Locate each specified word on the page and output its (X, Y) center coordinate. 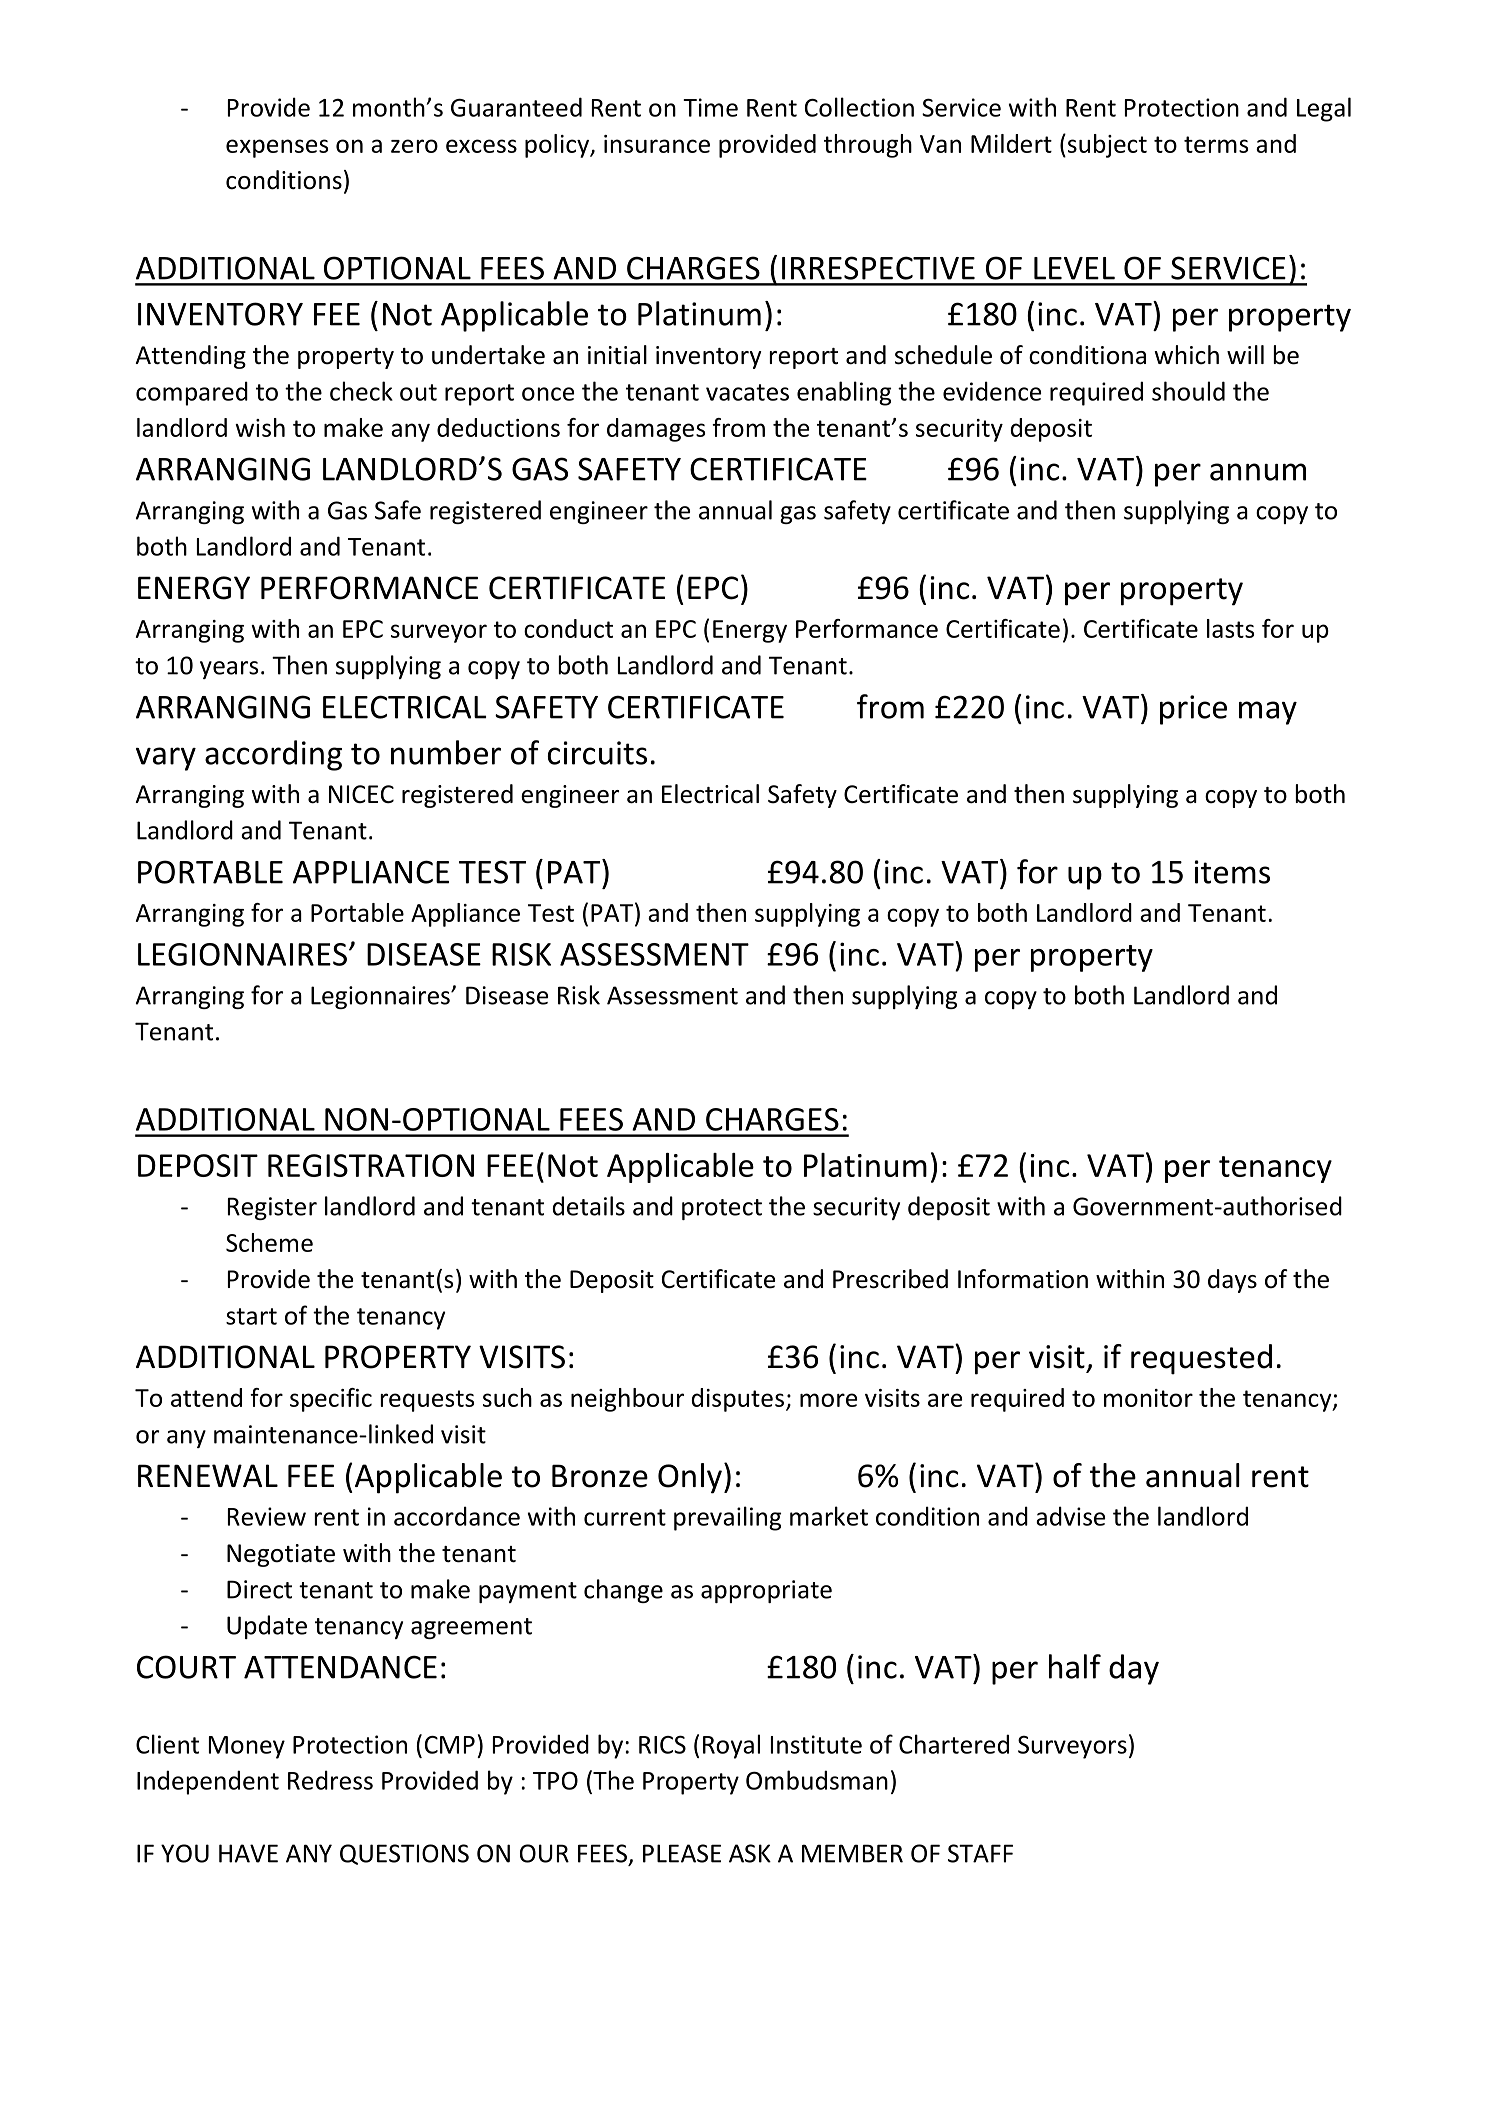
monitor (1148, 1398)
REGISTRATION (371, 1165)
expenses (277, 148)
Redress (330, 1780)
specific (331, 1400)
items (1232, 872)
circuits (597, 753)
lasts (1230, 628)
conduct (568, 628)
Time (710, 107)
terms (1216, 144)
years (229, 670)
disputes (737, 1400)
